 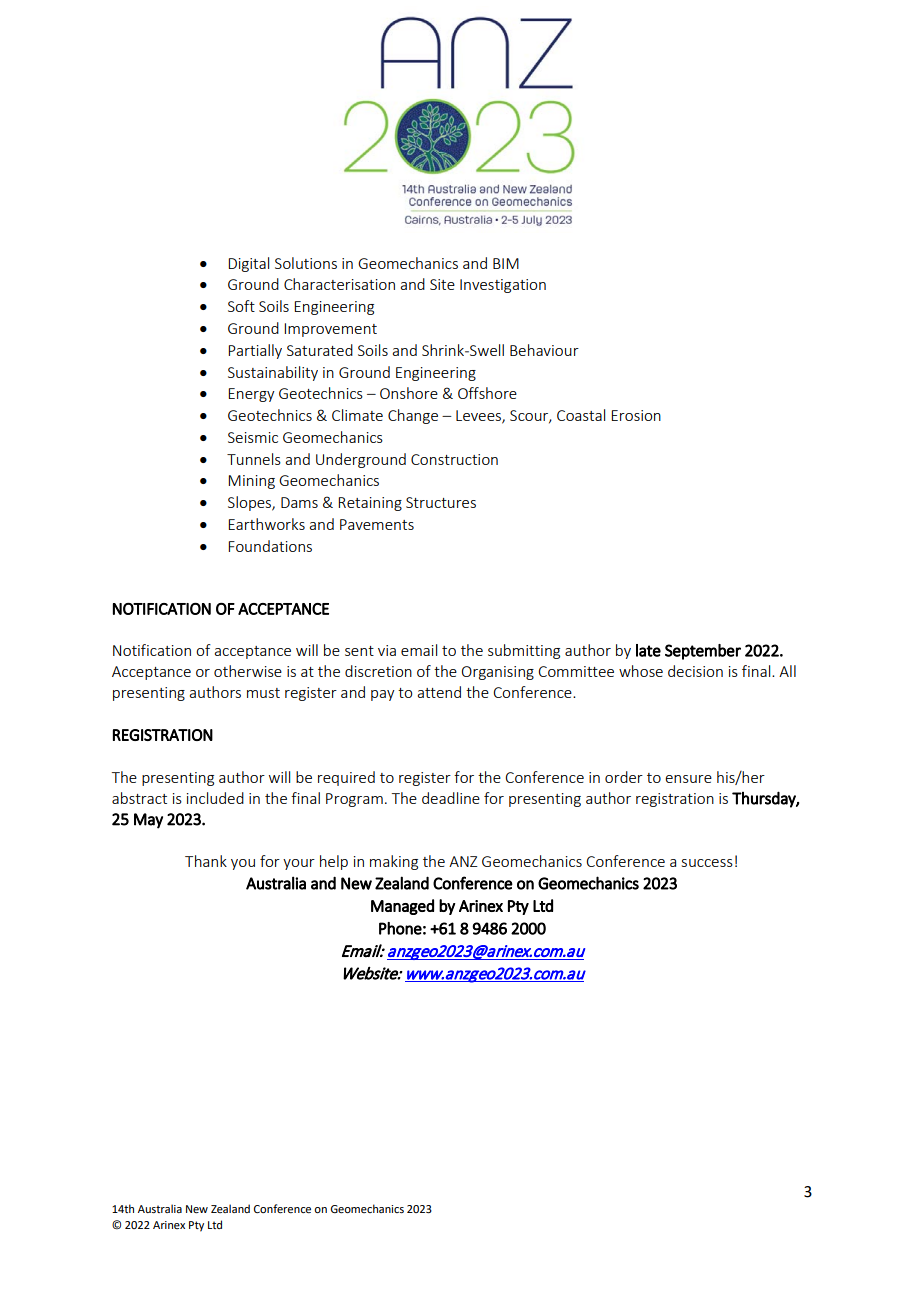 What do you see at coordinates (503, 286) in the screenshot?
I see `Investigation` at bounding box center [503, 286].
